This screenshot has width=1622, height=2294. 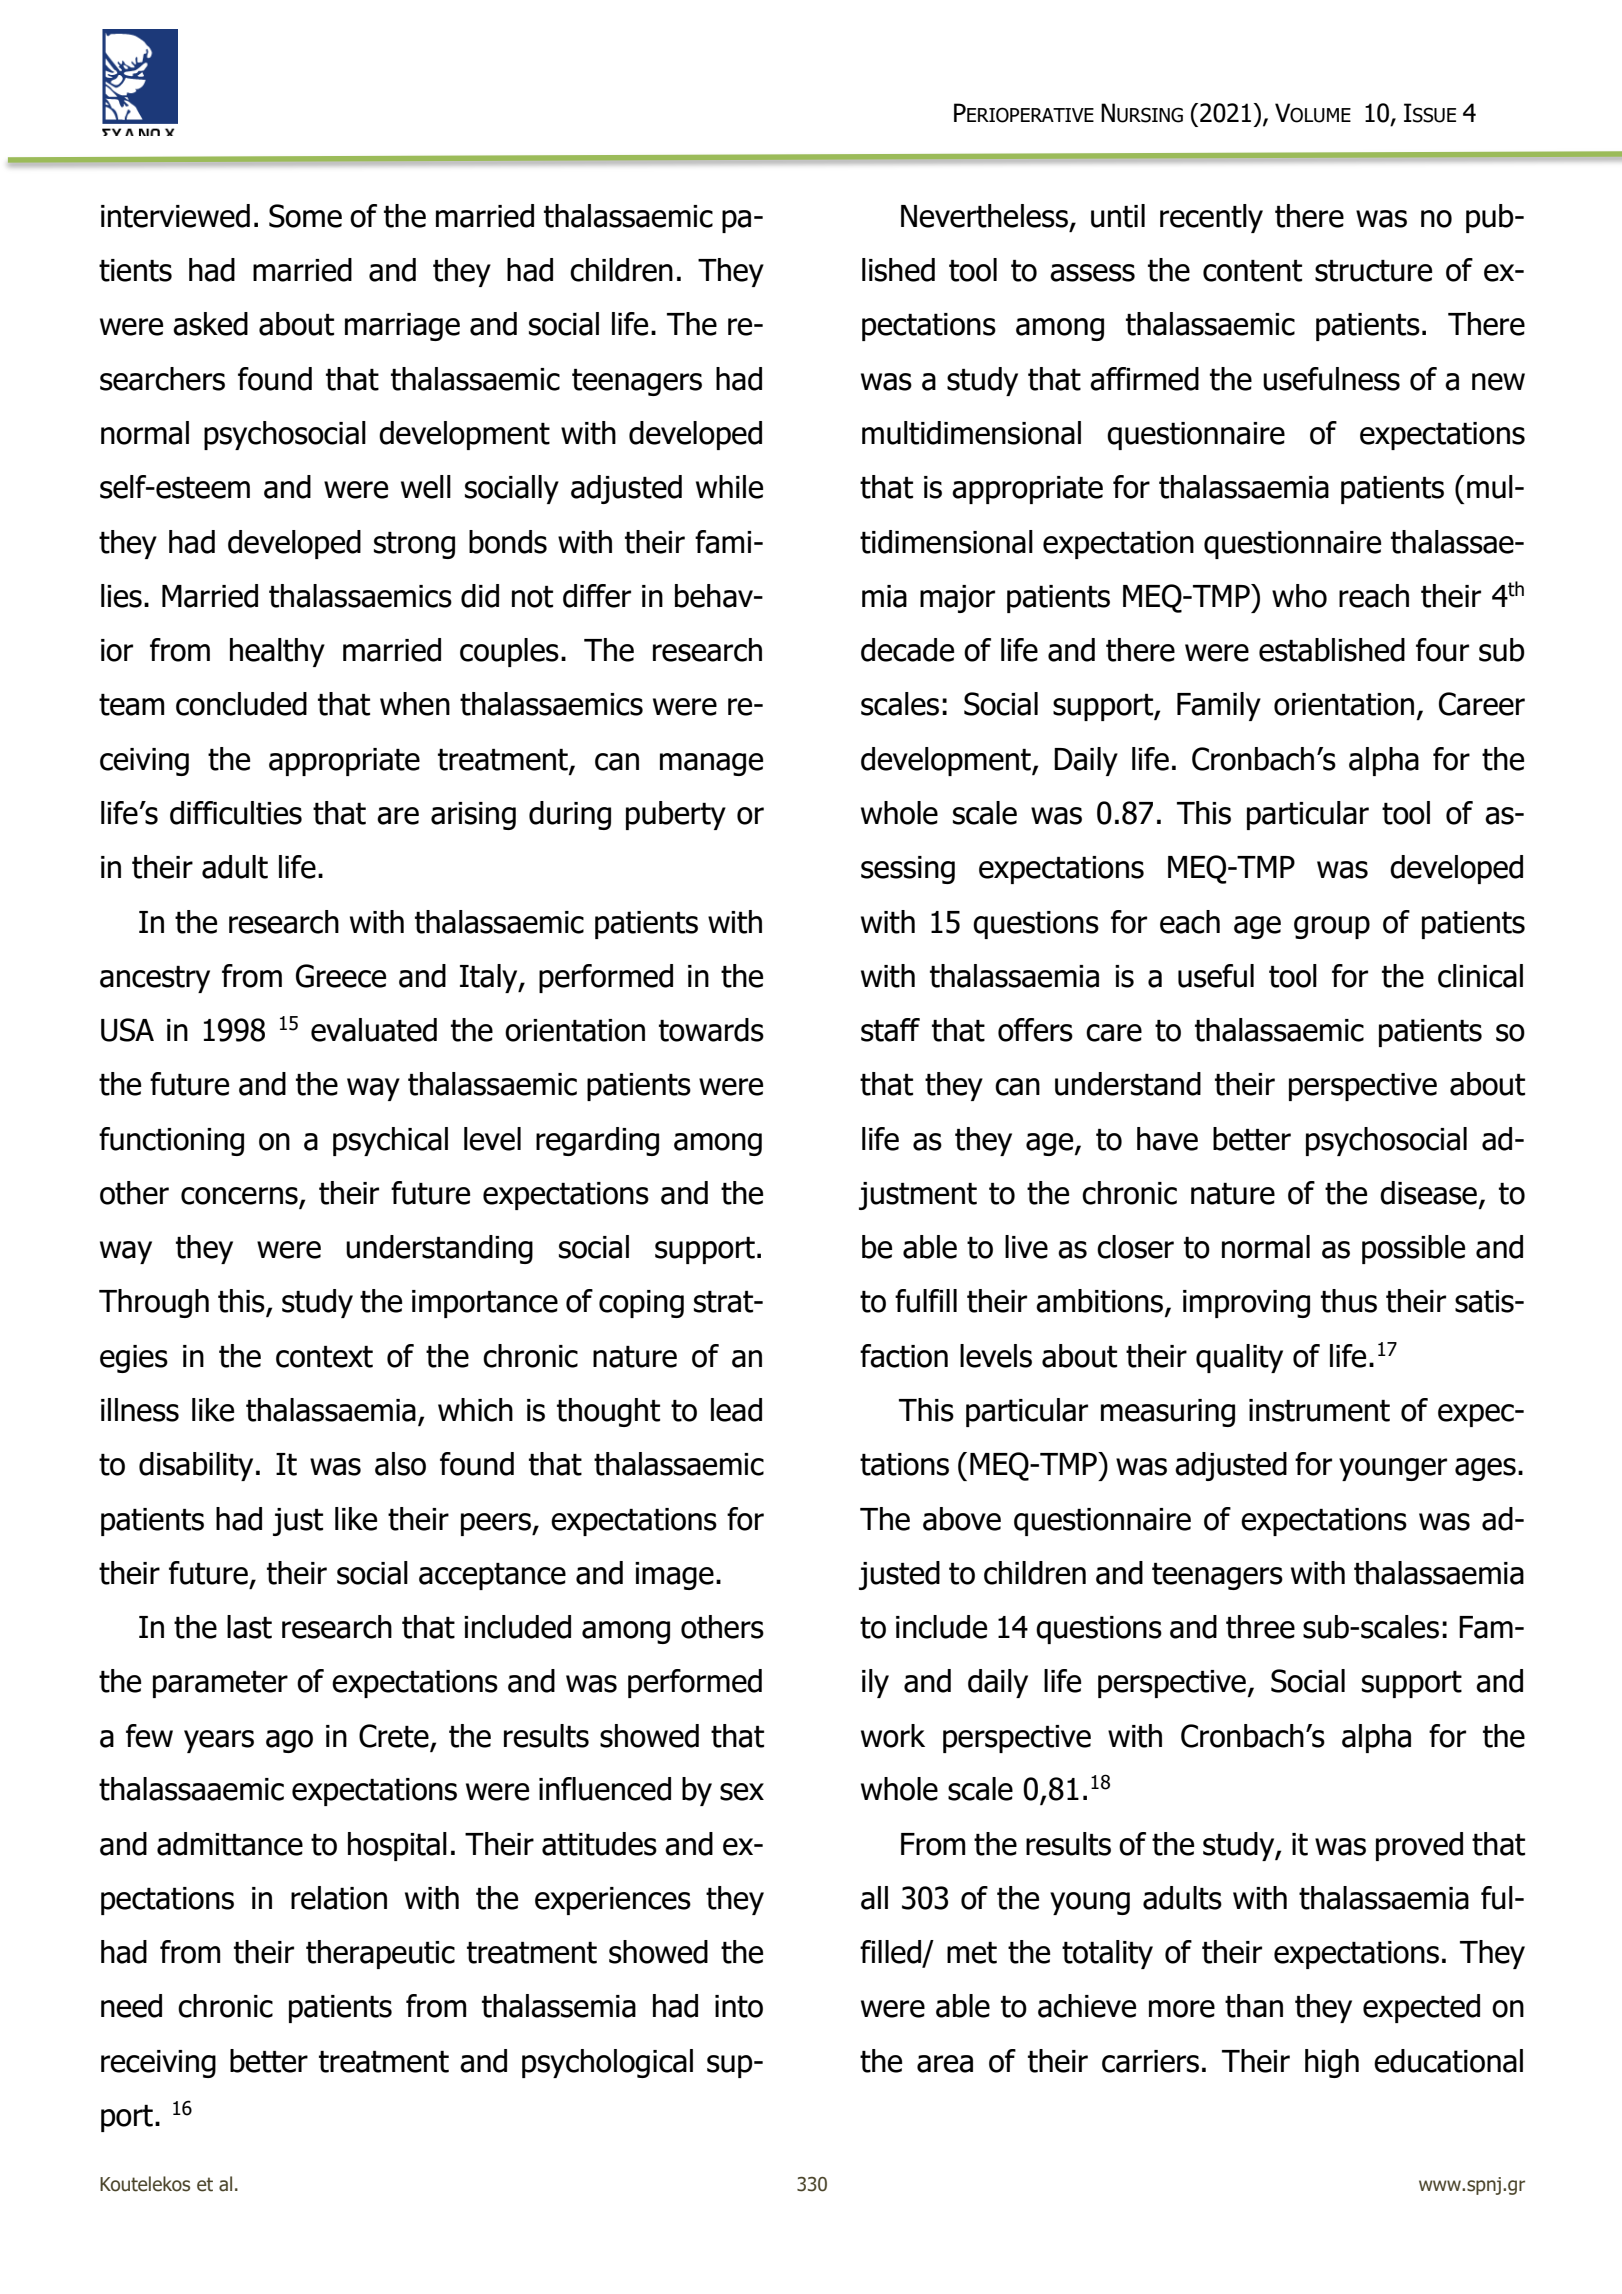 What do you see at coordinates (1428, 1193) in the screenshot?
I see `disease` at bounding box center [1428, 1193].
